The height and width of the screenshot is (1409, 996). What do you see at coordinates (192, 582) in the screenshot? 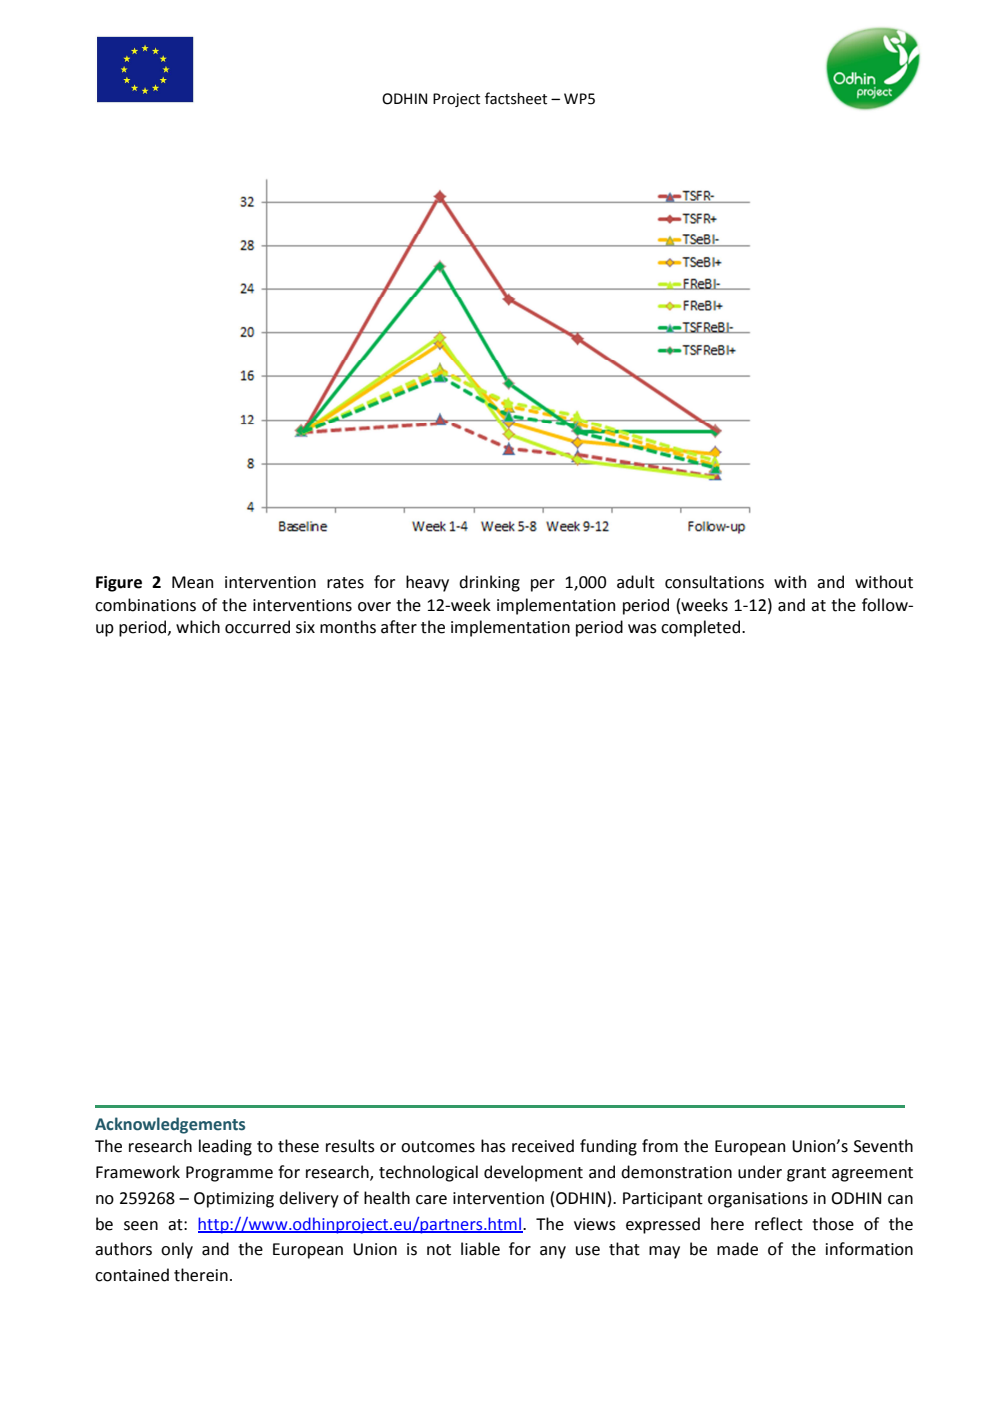
I see `Mean` at bounding box center [192, 582].
